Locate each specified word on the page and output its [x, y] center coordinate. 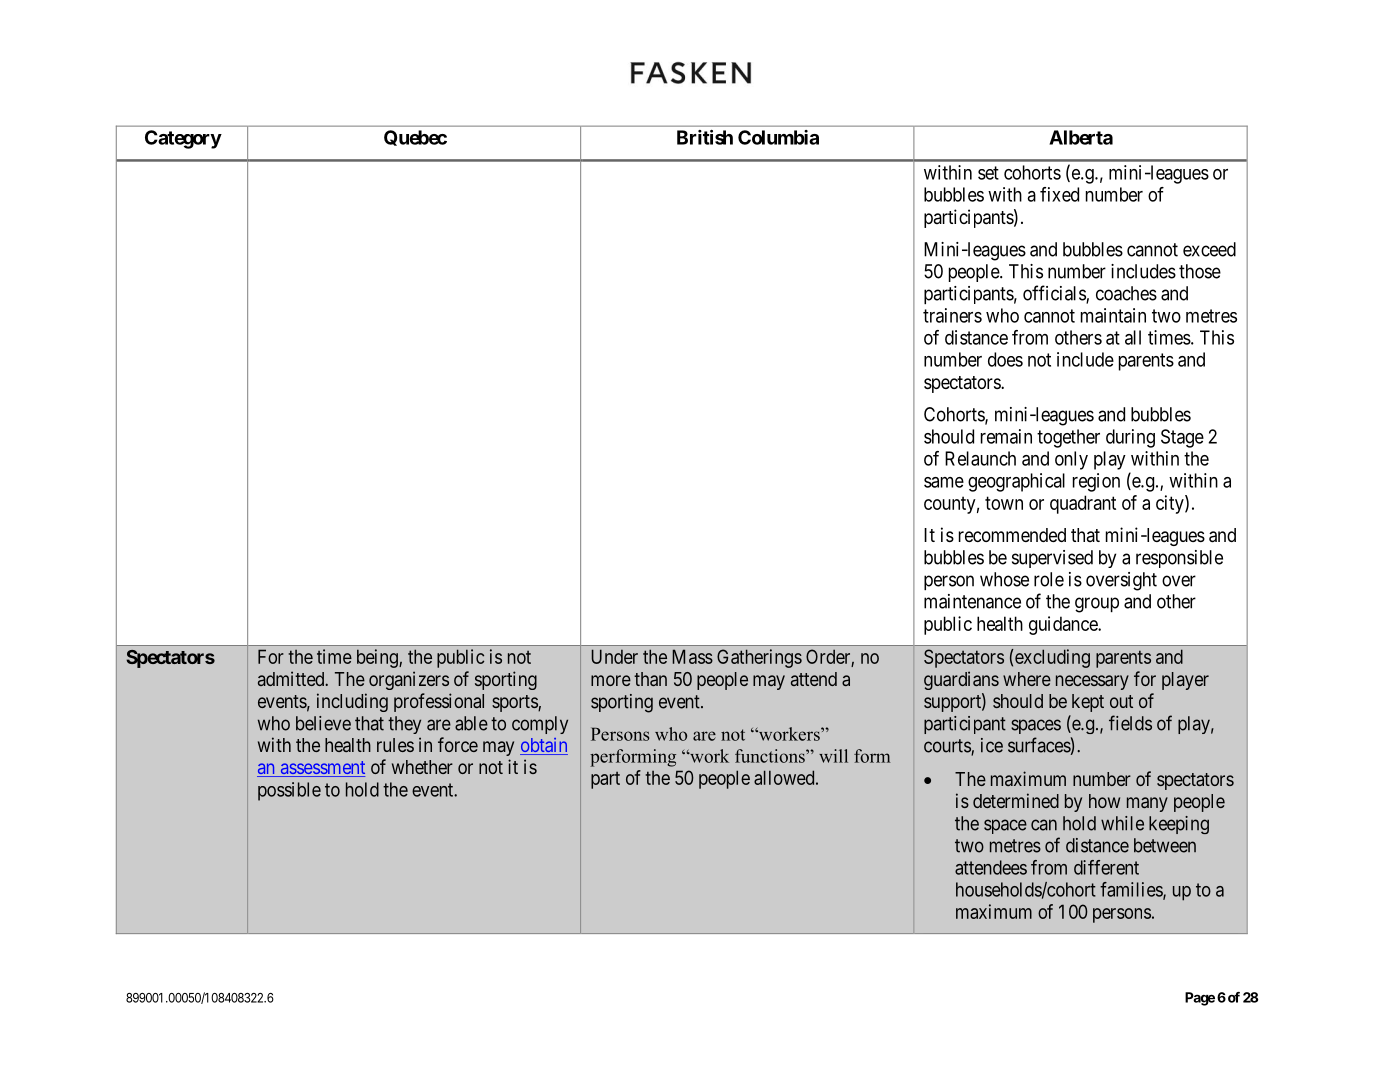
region [1096, 482]
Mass [692, 656]
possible [289, 791]
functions [771, 756]
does [1005, 359]
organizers [409, 680]
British [705, 137]
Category [183, 139]
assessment [321, 769]
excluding [1052, 658]
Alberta [1081, 137]
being [378, 658]
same [944, 482]
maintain [1113, 315]
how [1104, 801]
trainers [952, 315]
